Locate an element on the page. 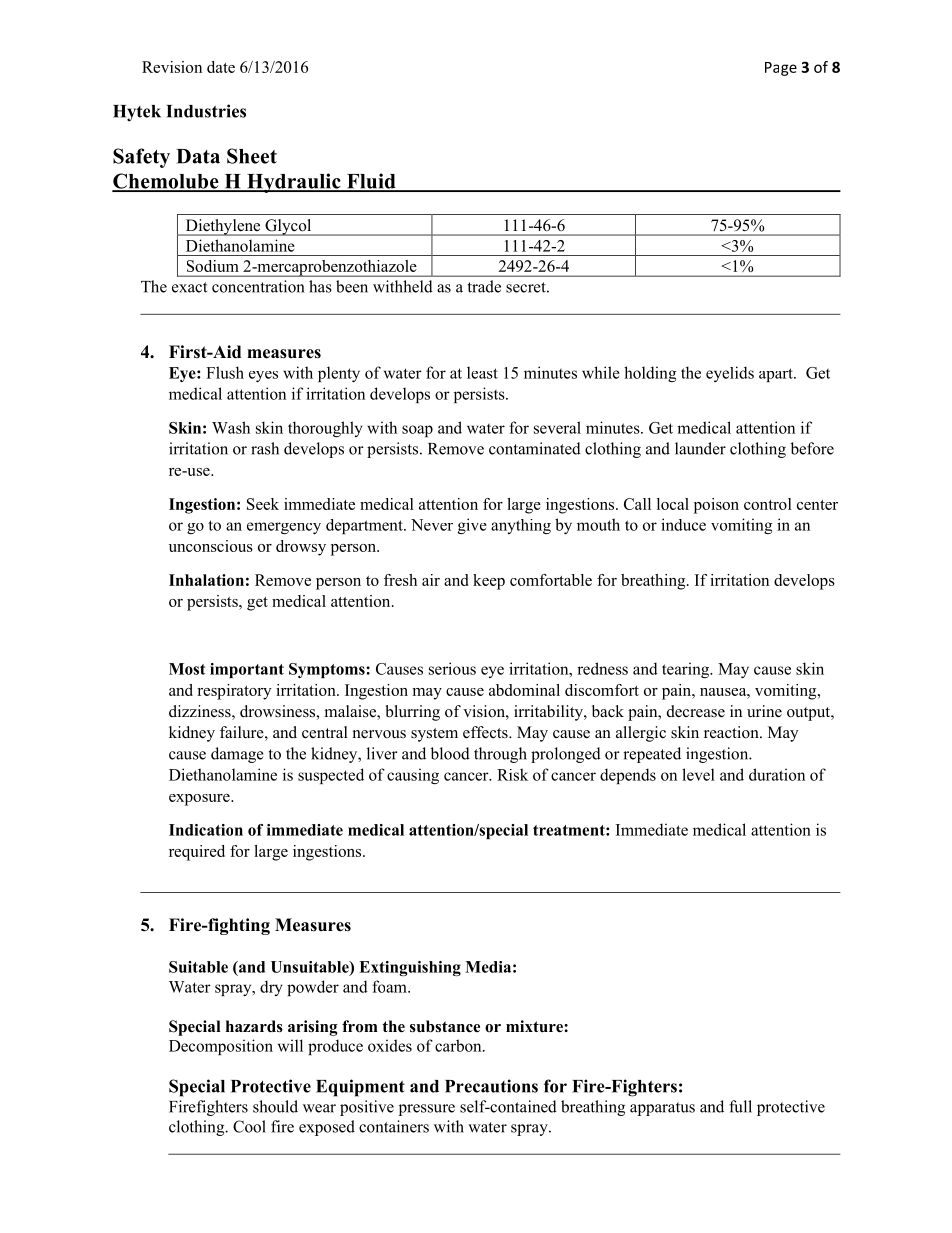 The image size is (952, 1233). Industries is located at coordinates (206, 111).
